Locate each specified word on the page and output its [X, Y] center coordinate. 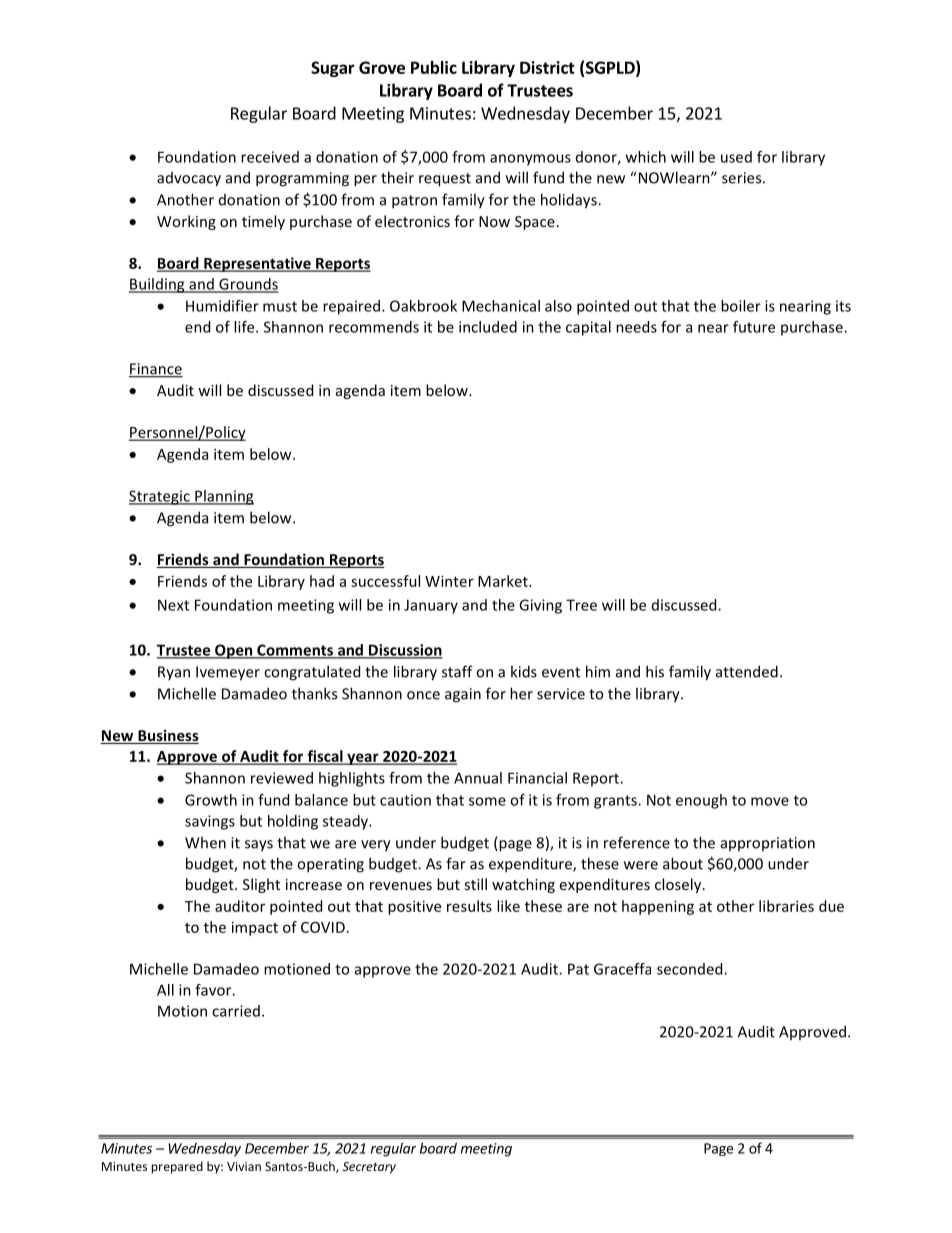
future [754, 327]
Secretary [369, 1168]
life [245, 327]
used [736, 157]
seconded [691, 969]
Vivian [244, 1166]
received [270, 157]
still [475, 884]
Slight [261, 885]
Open [234, 651]
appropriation [768, 844]
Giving [540, 606]
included [488, 327]
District [547, 67]
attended [747, 671]
